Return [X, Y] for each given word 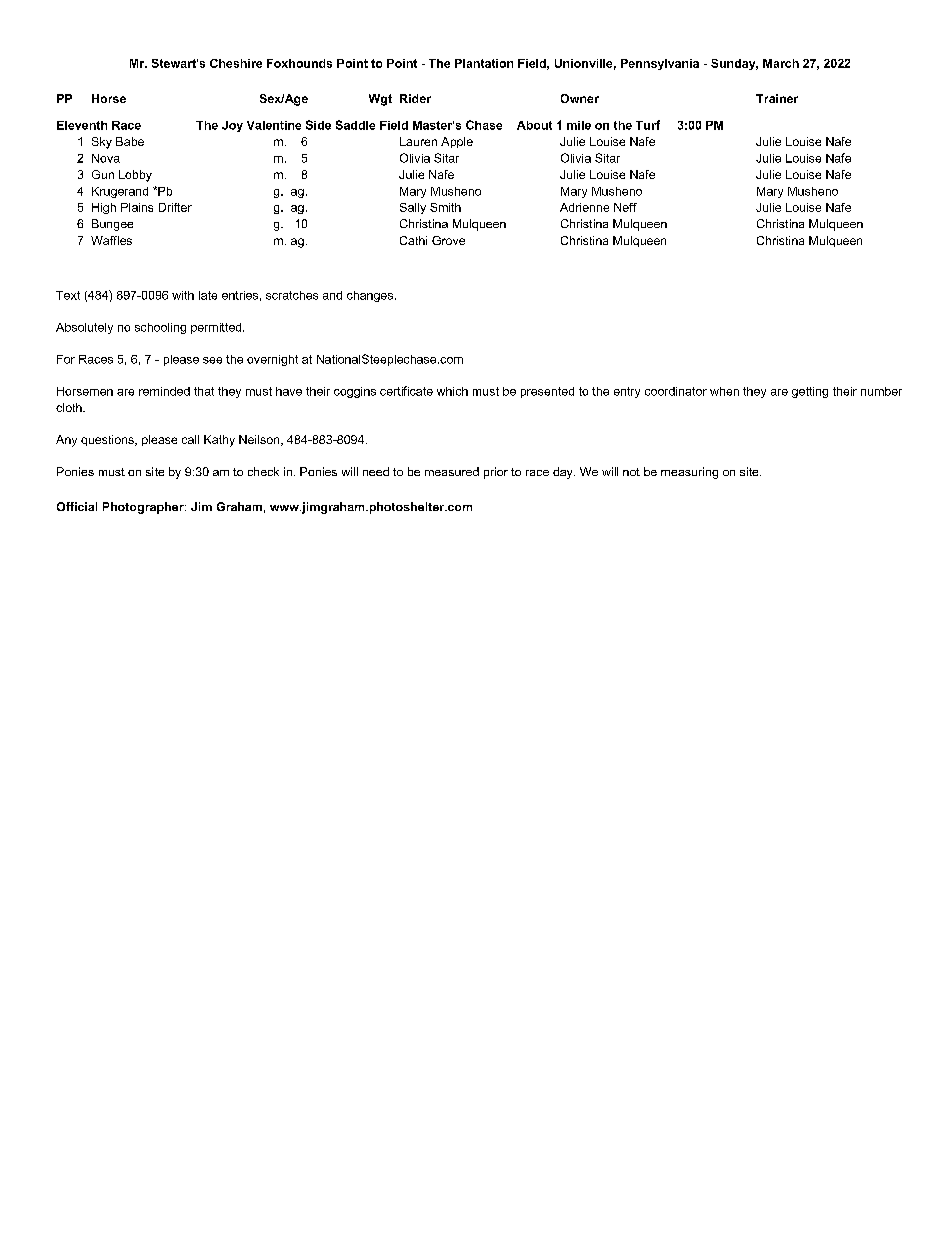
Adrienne [584, 207]
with [183, 295]
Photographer [144, 508]
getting [810, 392]
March [781, 63]
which [452, 391]
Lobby [135, 176]
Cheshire [236, 63]
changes [370, 296]
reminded [164, 391]
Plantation [484, 63]
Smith [445, 207]
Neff [625, 207]
